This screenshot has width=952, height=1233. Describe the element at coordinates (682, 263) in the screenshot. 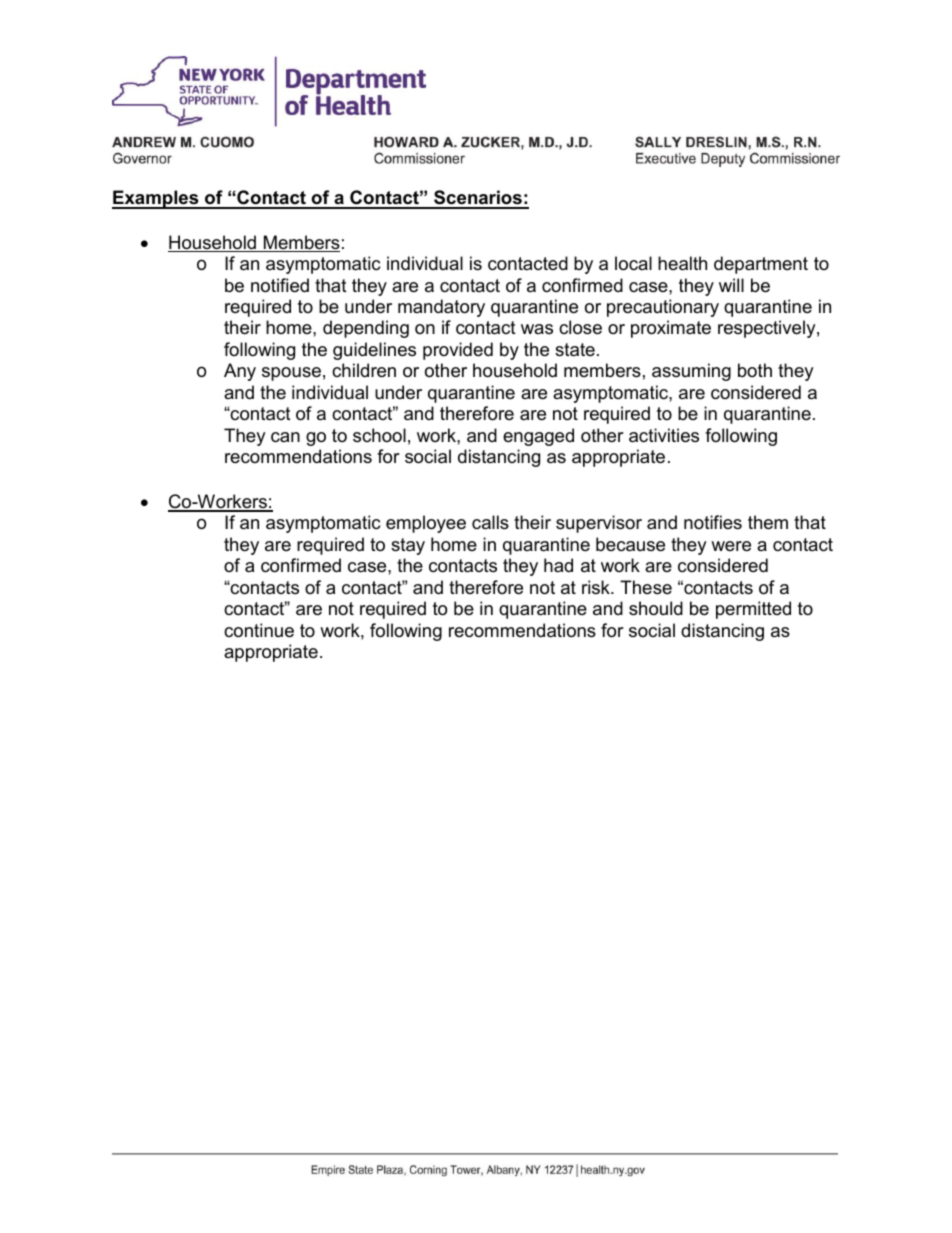

I see `health` at that location.
